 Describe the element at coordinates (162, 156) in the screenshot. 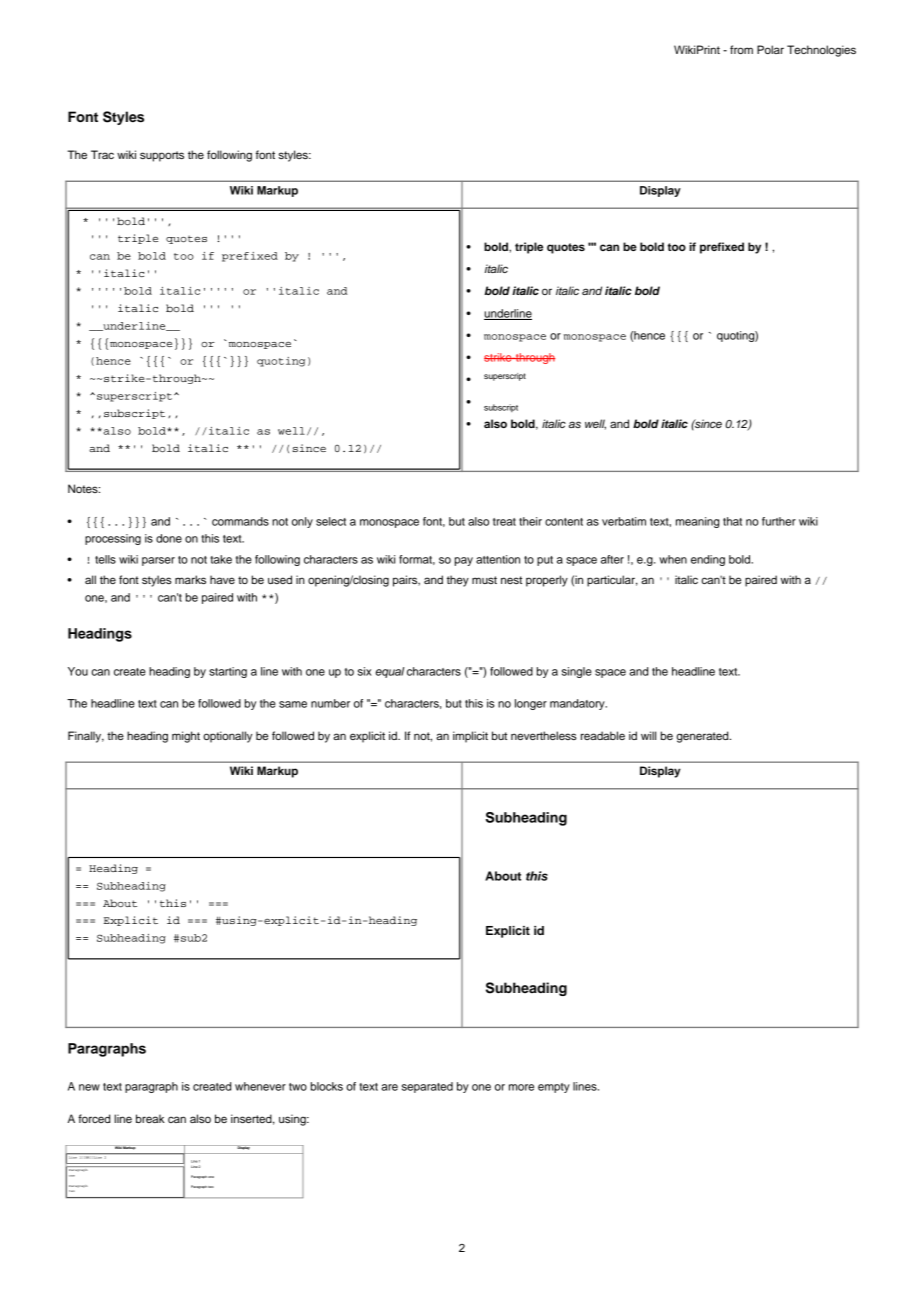

I see `supports` at that location.
